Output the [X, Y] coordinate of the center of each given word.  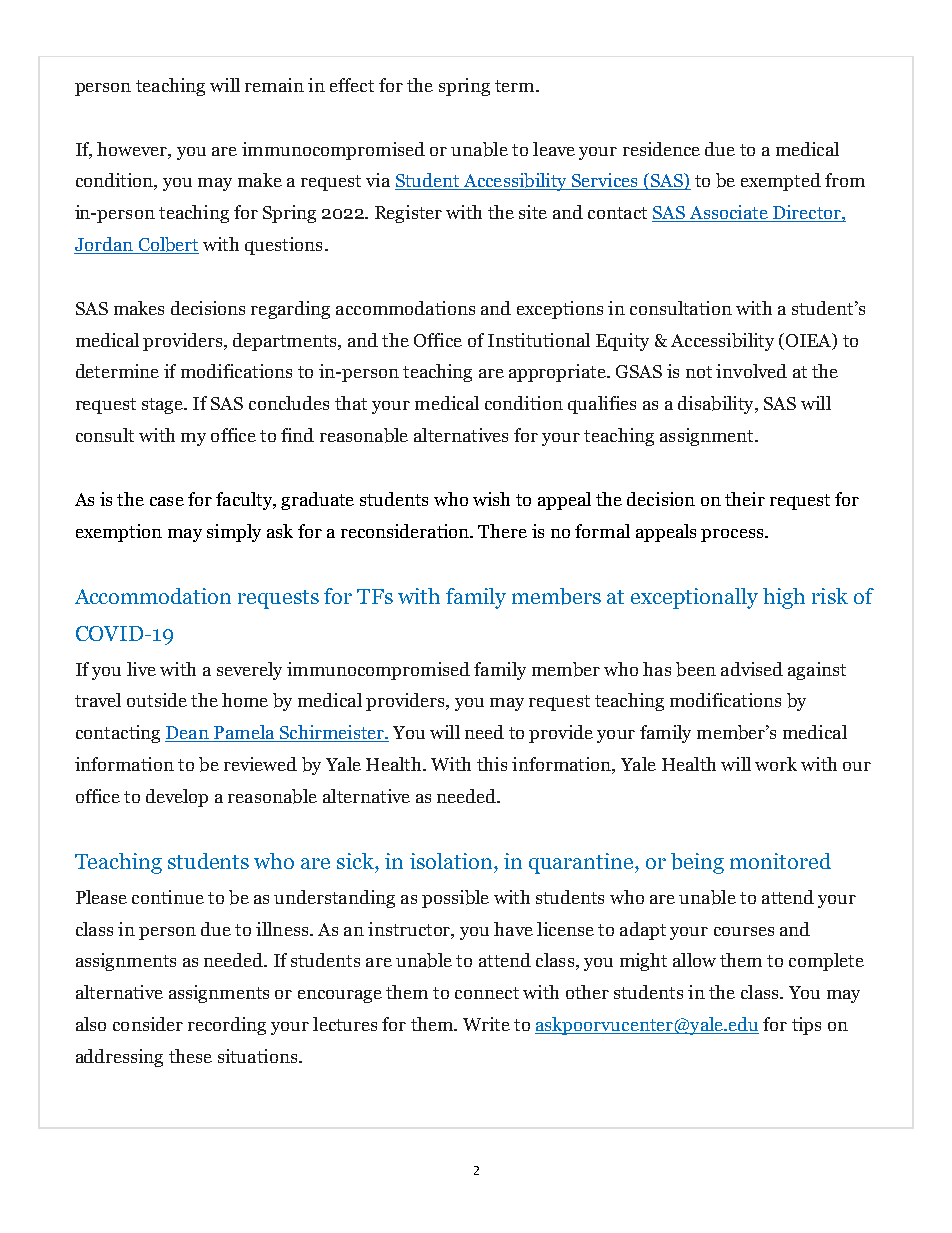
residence [661, 149]
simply [234, 533]
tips [806, 1026]
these [190, 1056]
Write [486, 1024]
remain [274, 85]
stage [163, 406]
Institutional [539, 340]
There [502, 531]
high [784, 598]
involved [751, 371]
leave [554, 149]
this [492, 764]
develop [177, 798]
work [776, 764]
